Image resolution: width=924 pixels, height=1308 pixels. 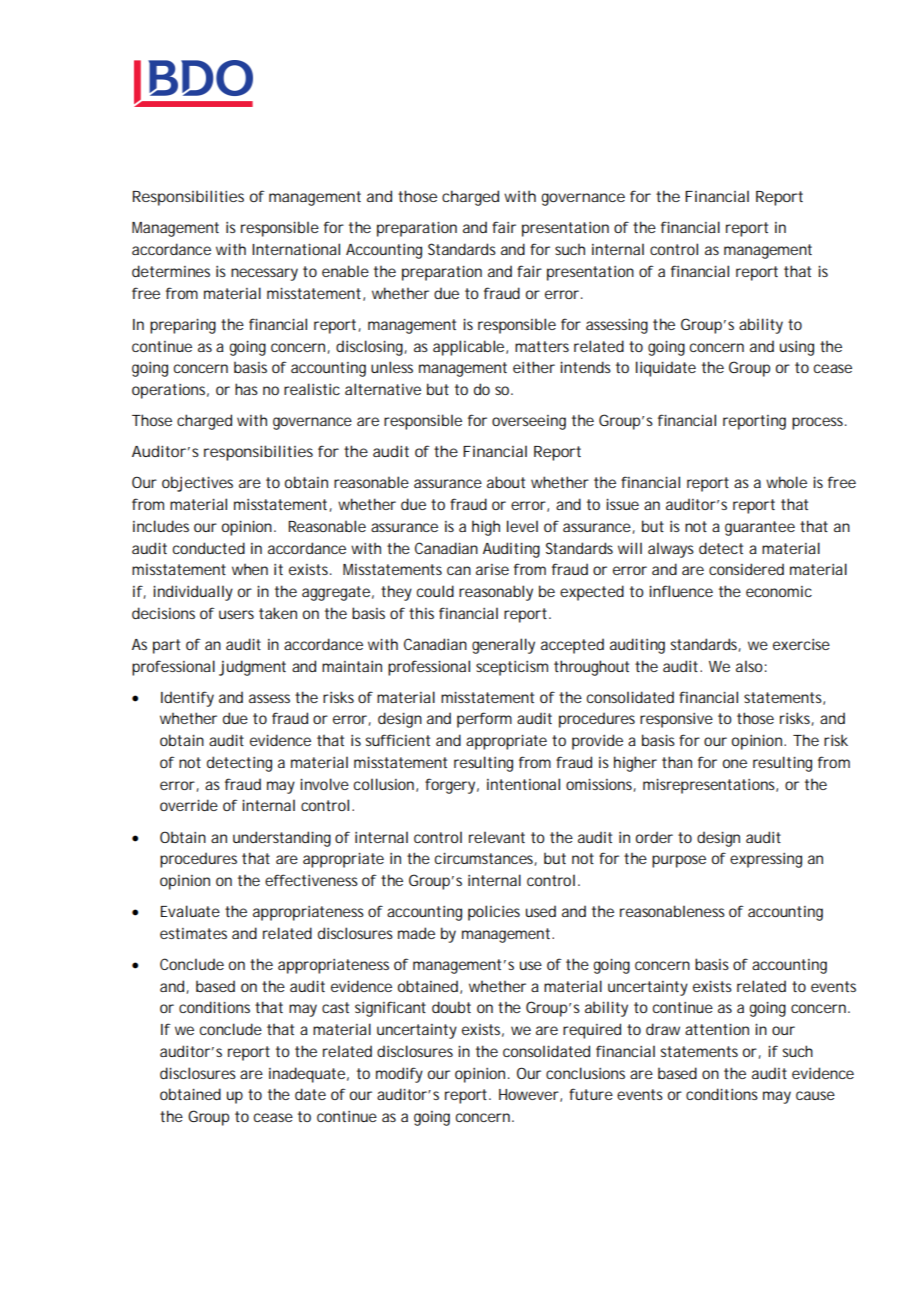 What do you see at coordinates (470, 348) in the page?
I see `applicable` at bounding box center [470, 348].
